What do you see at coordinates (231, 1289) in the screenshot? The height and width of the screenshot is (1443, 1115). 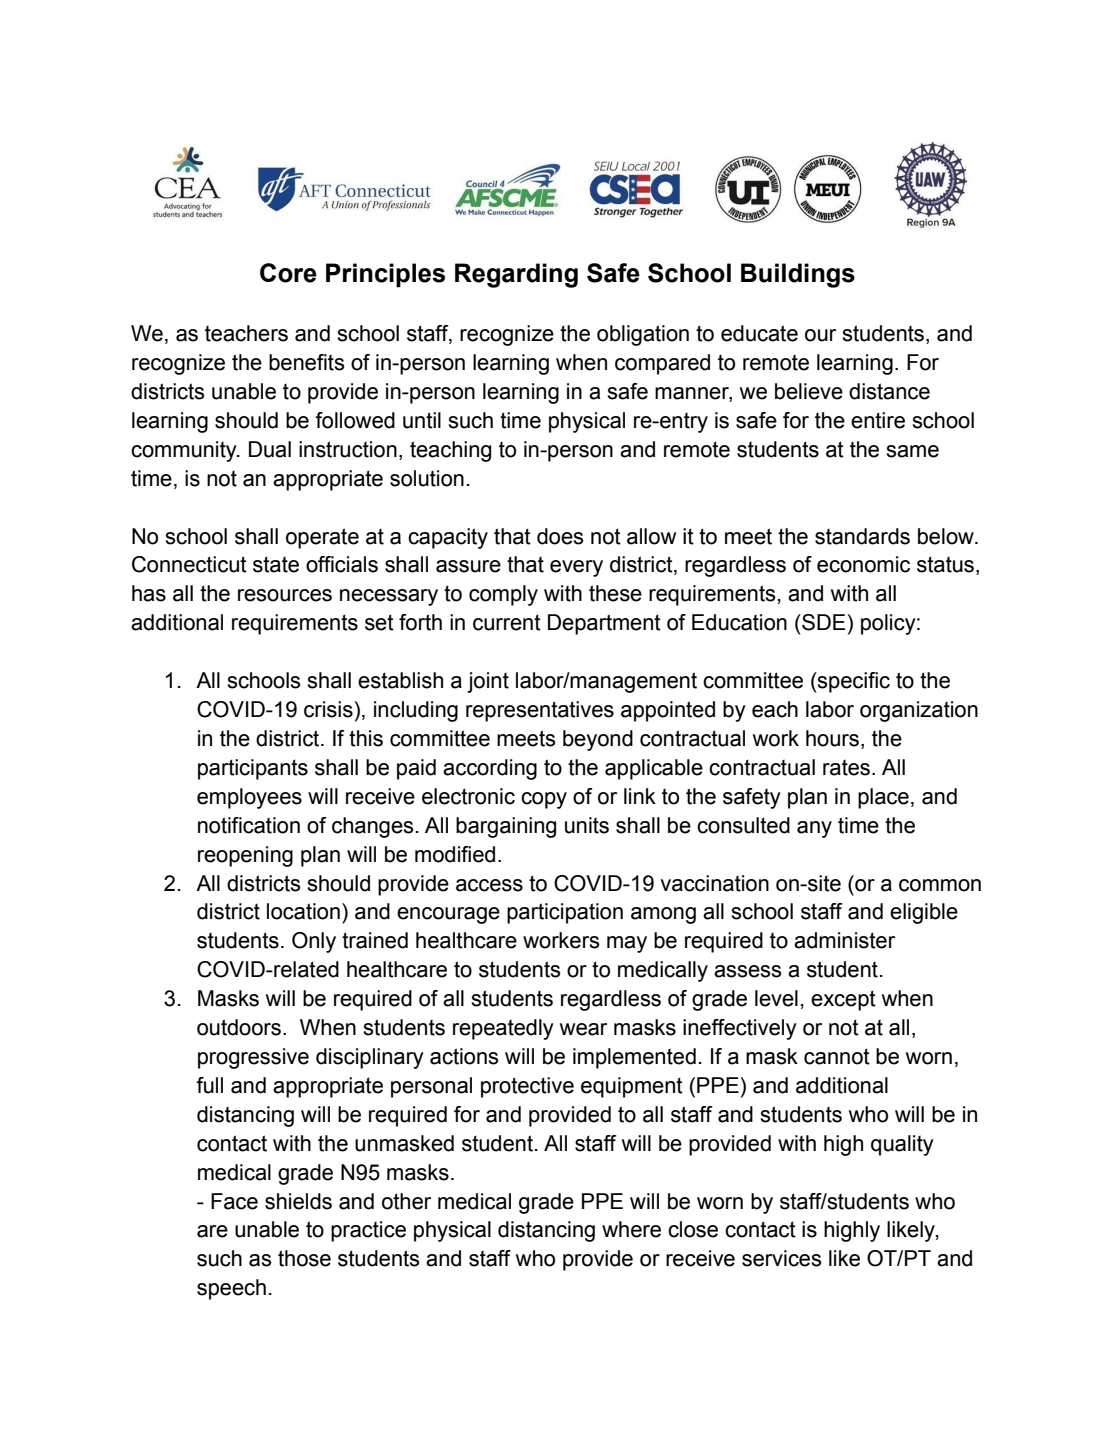 I see `speech` at bounding box center [231, 1289].
